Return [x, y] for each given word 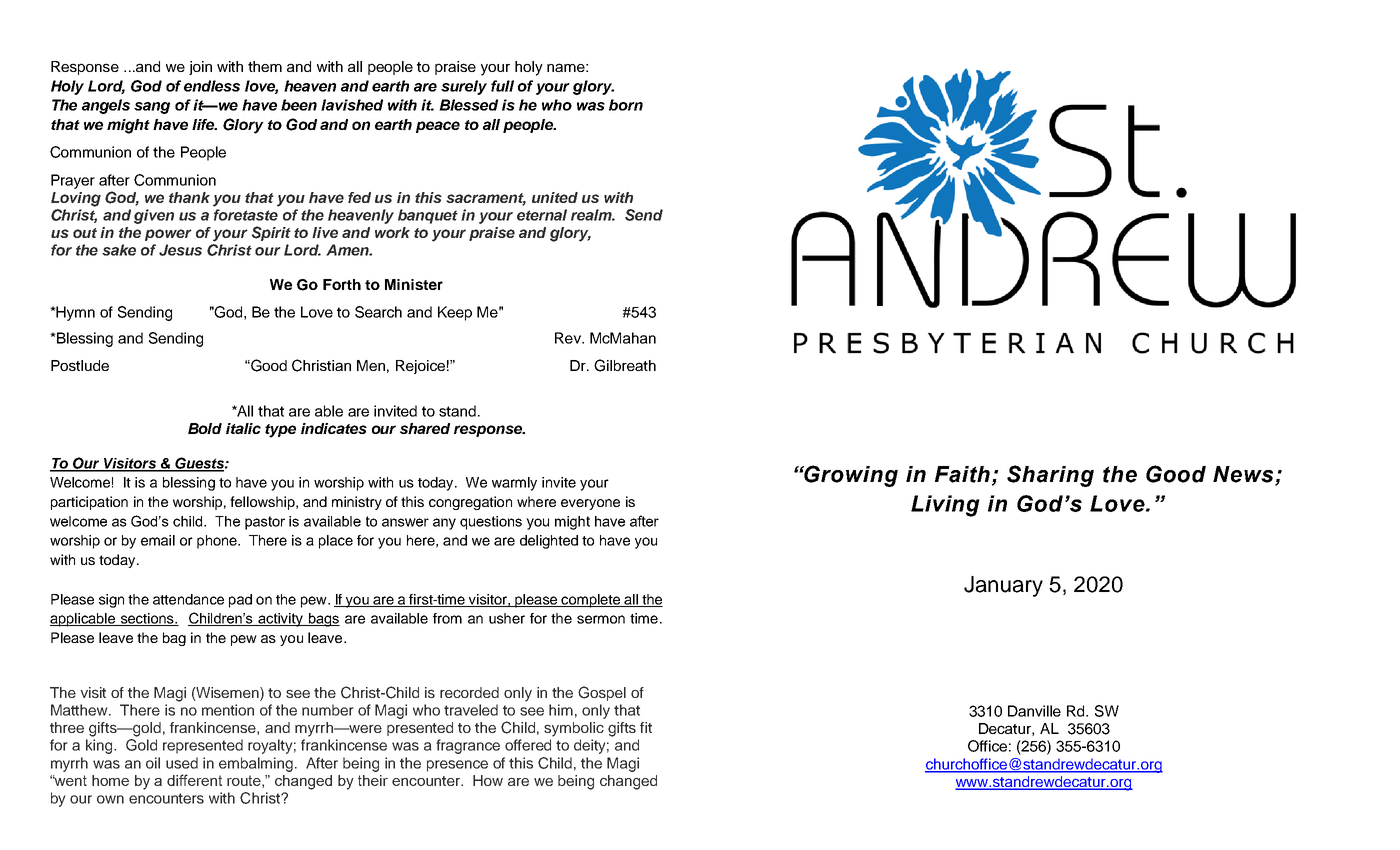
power [168, 235]
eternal [542, 215]
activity [280, 620]
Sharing [1050, 476]
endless [212, 86]
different [194, 780]
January [1003, 586]
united [555, 197]
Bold [205, 428]
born [626, 105]
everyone [590, 504]
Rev [569, 338]
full [502, 86]
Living [945, 506]
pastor [265, 523]
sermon [601, 619]
